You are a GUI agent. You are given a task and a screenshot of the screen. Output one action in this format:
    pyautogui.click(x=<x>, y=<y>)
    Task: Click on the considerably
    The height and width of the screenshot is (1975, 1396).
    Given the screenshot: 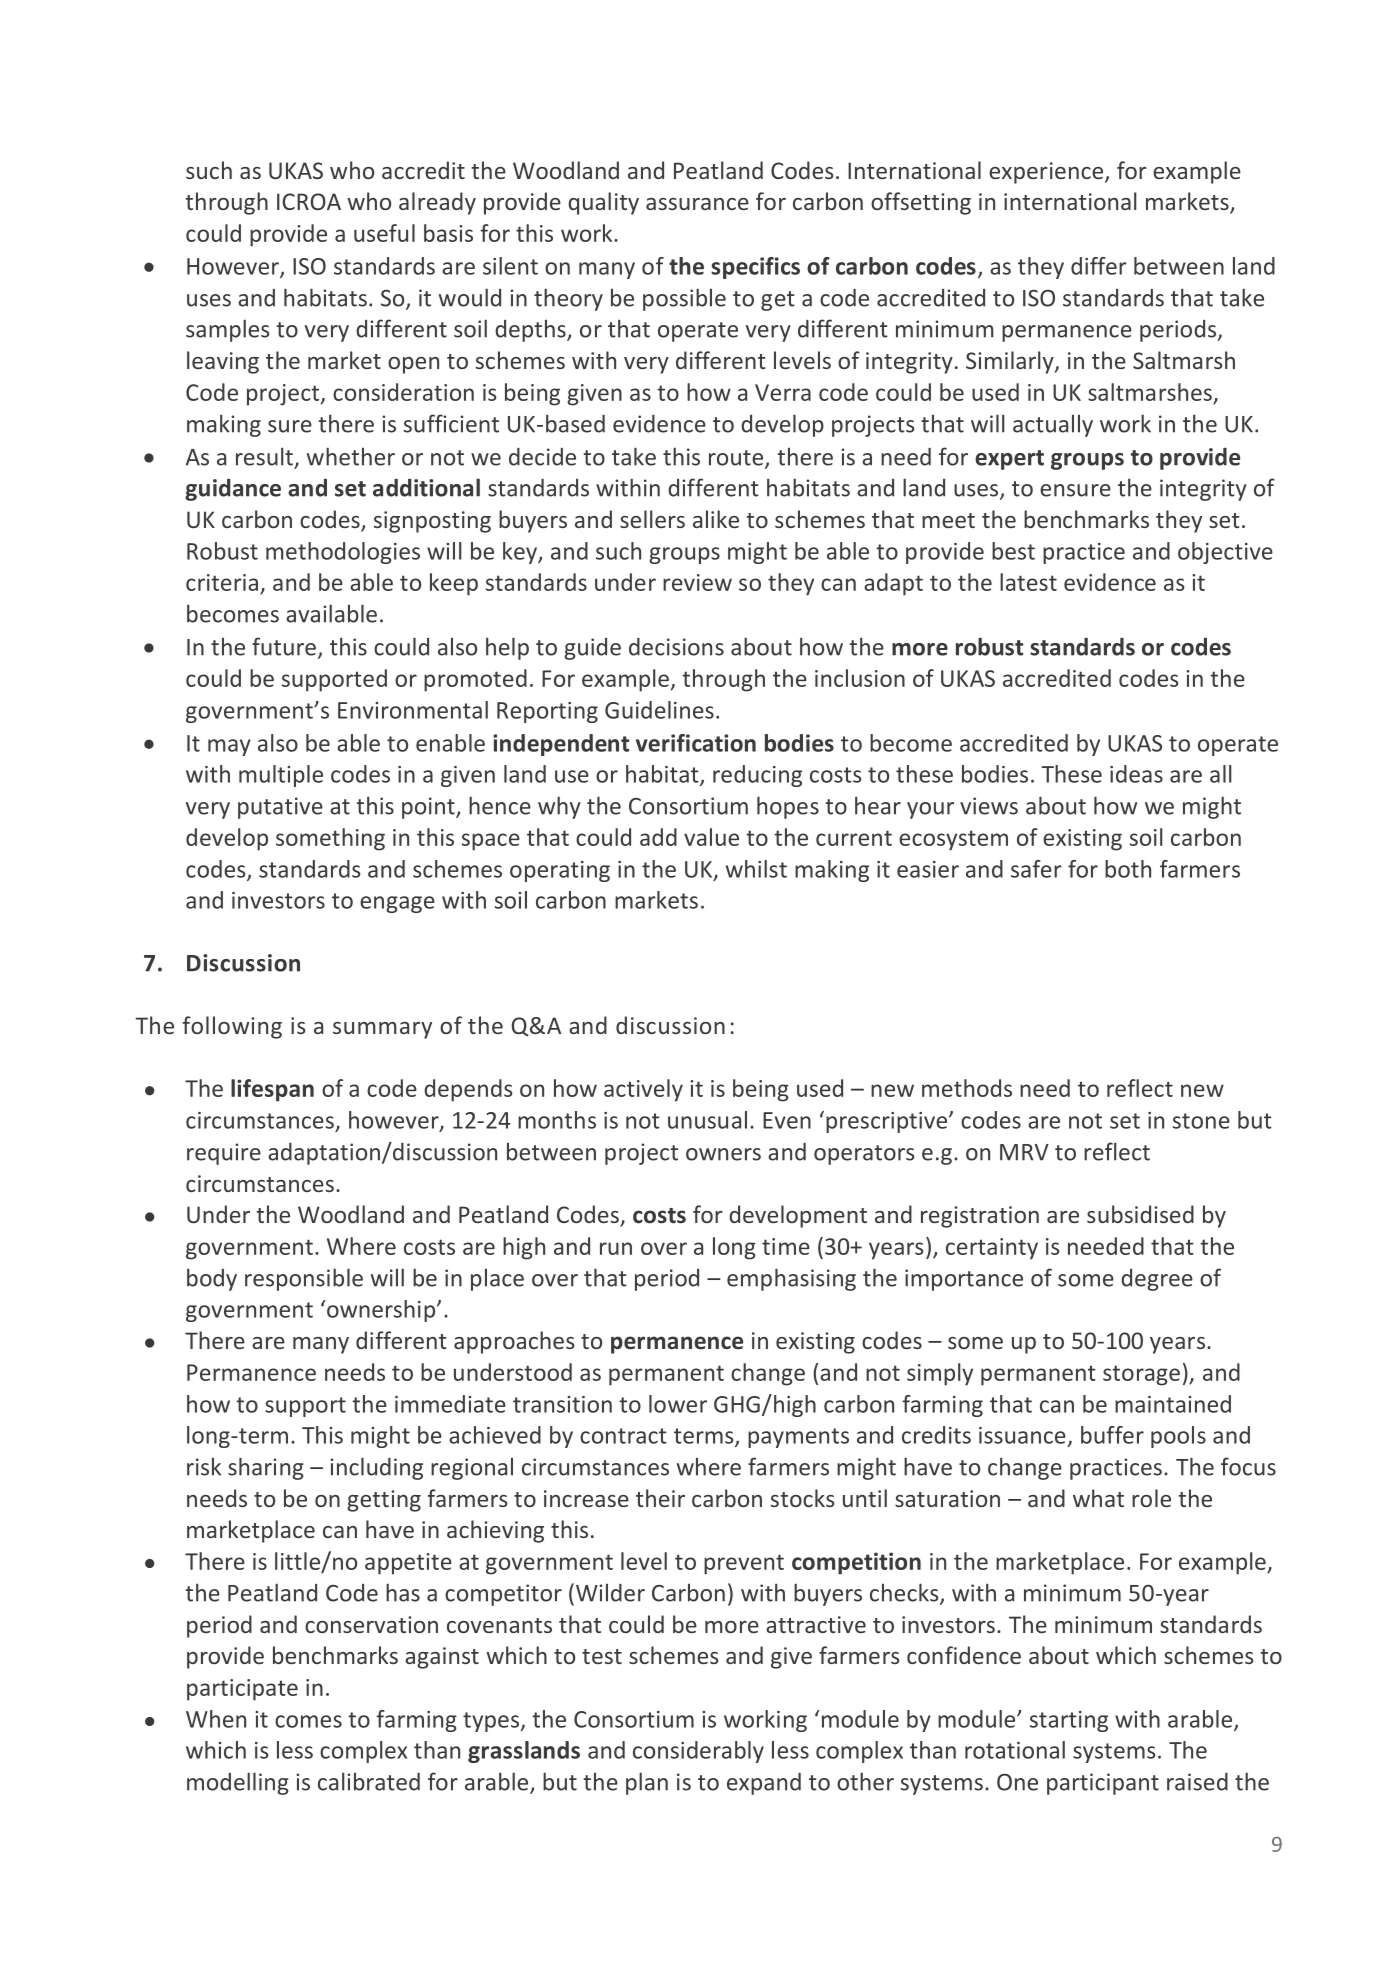 What is the action you would take?
    pyautogui.click(x=698, y=1752)
